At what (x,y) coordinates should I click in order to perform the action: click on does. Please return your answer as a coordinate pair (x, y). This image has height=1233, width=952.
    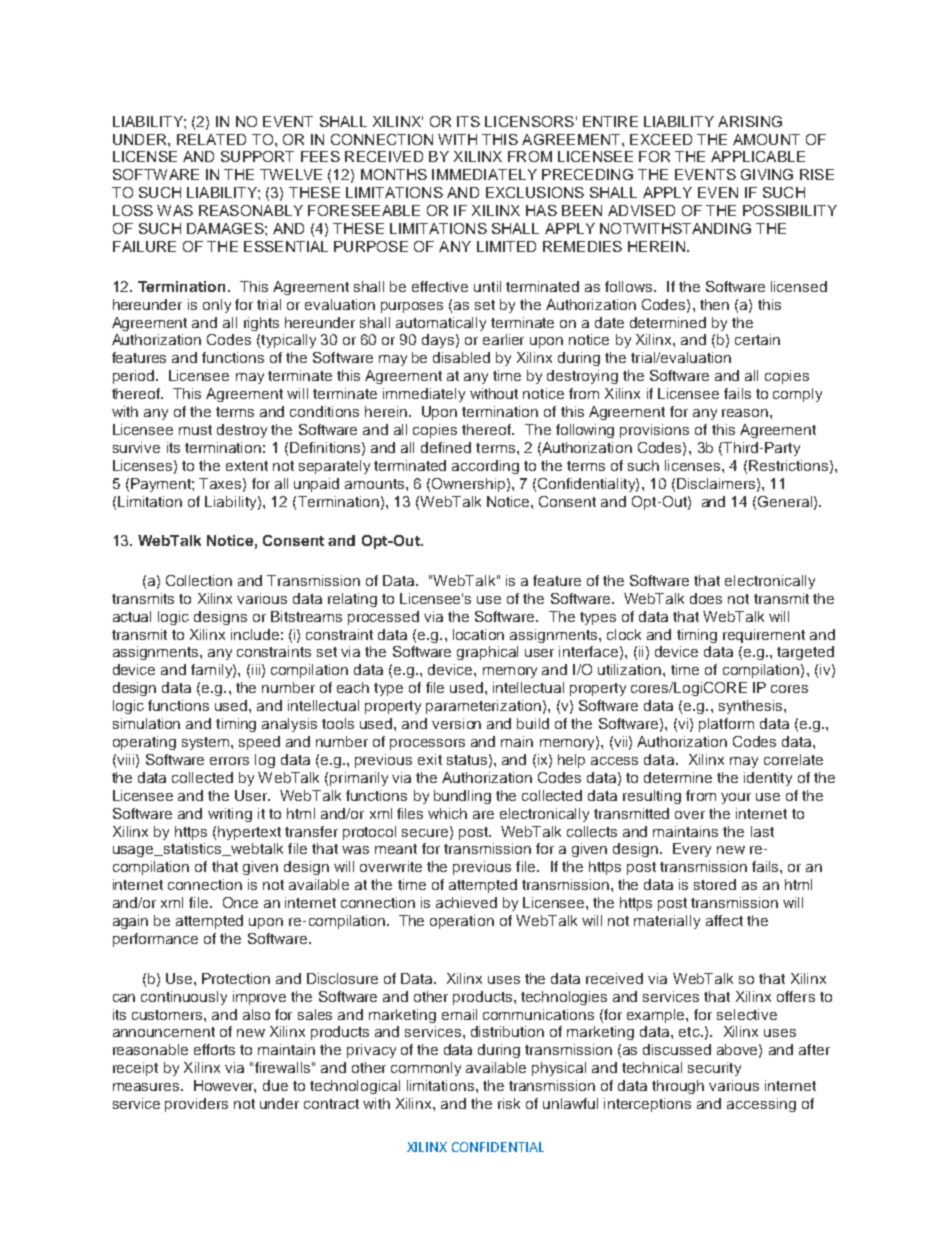
    Looking at the image, I should click on (706, 598).
